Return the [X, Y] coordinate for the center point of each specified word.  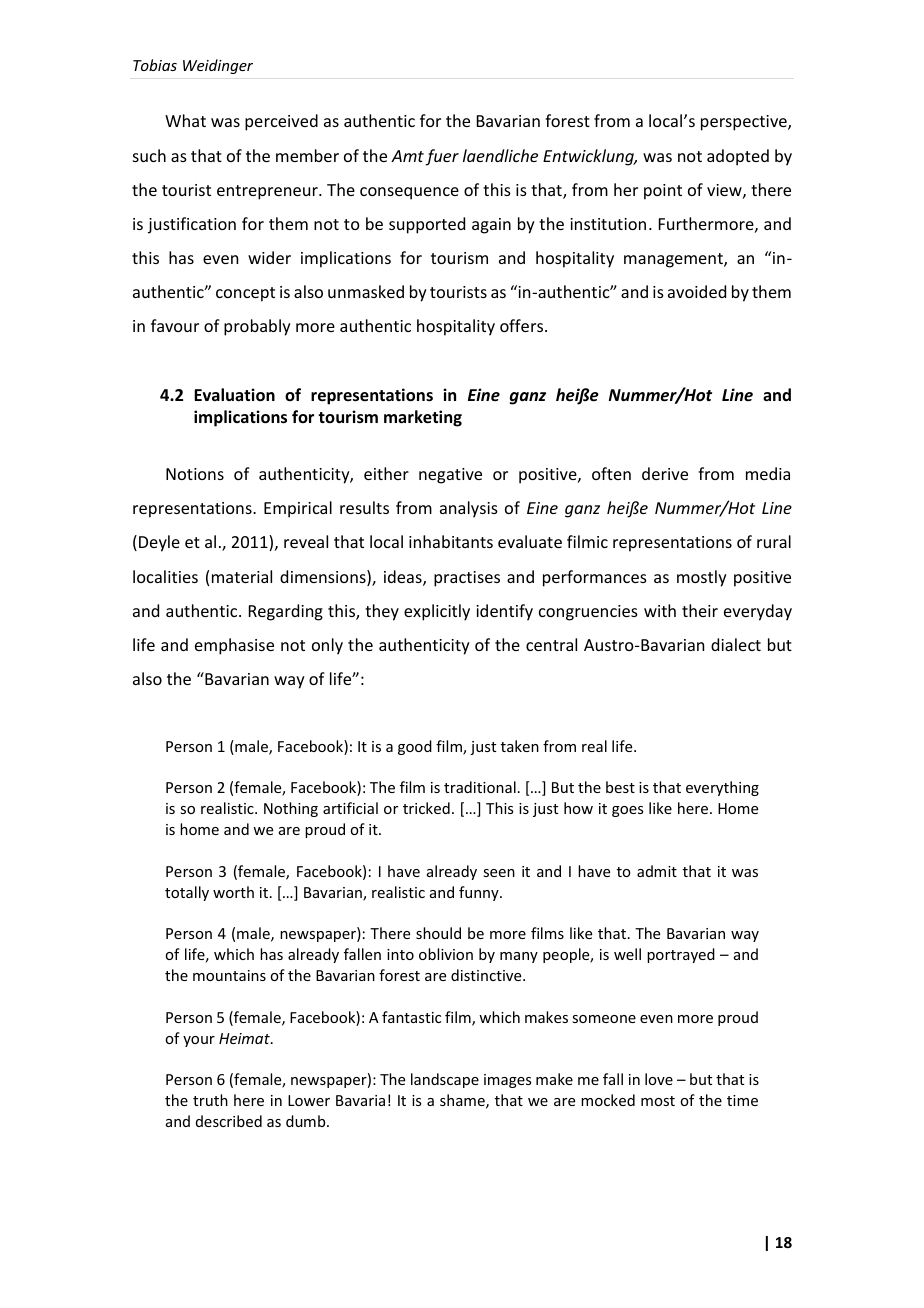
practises [467, 579]
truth [210, 1100]
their [700, 610]
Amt [407, 156]
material [242, 576]
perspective [745, 123]
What [185, 120]
